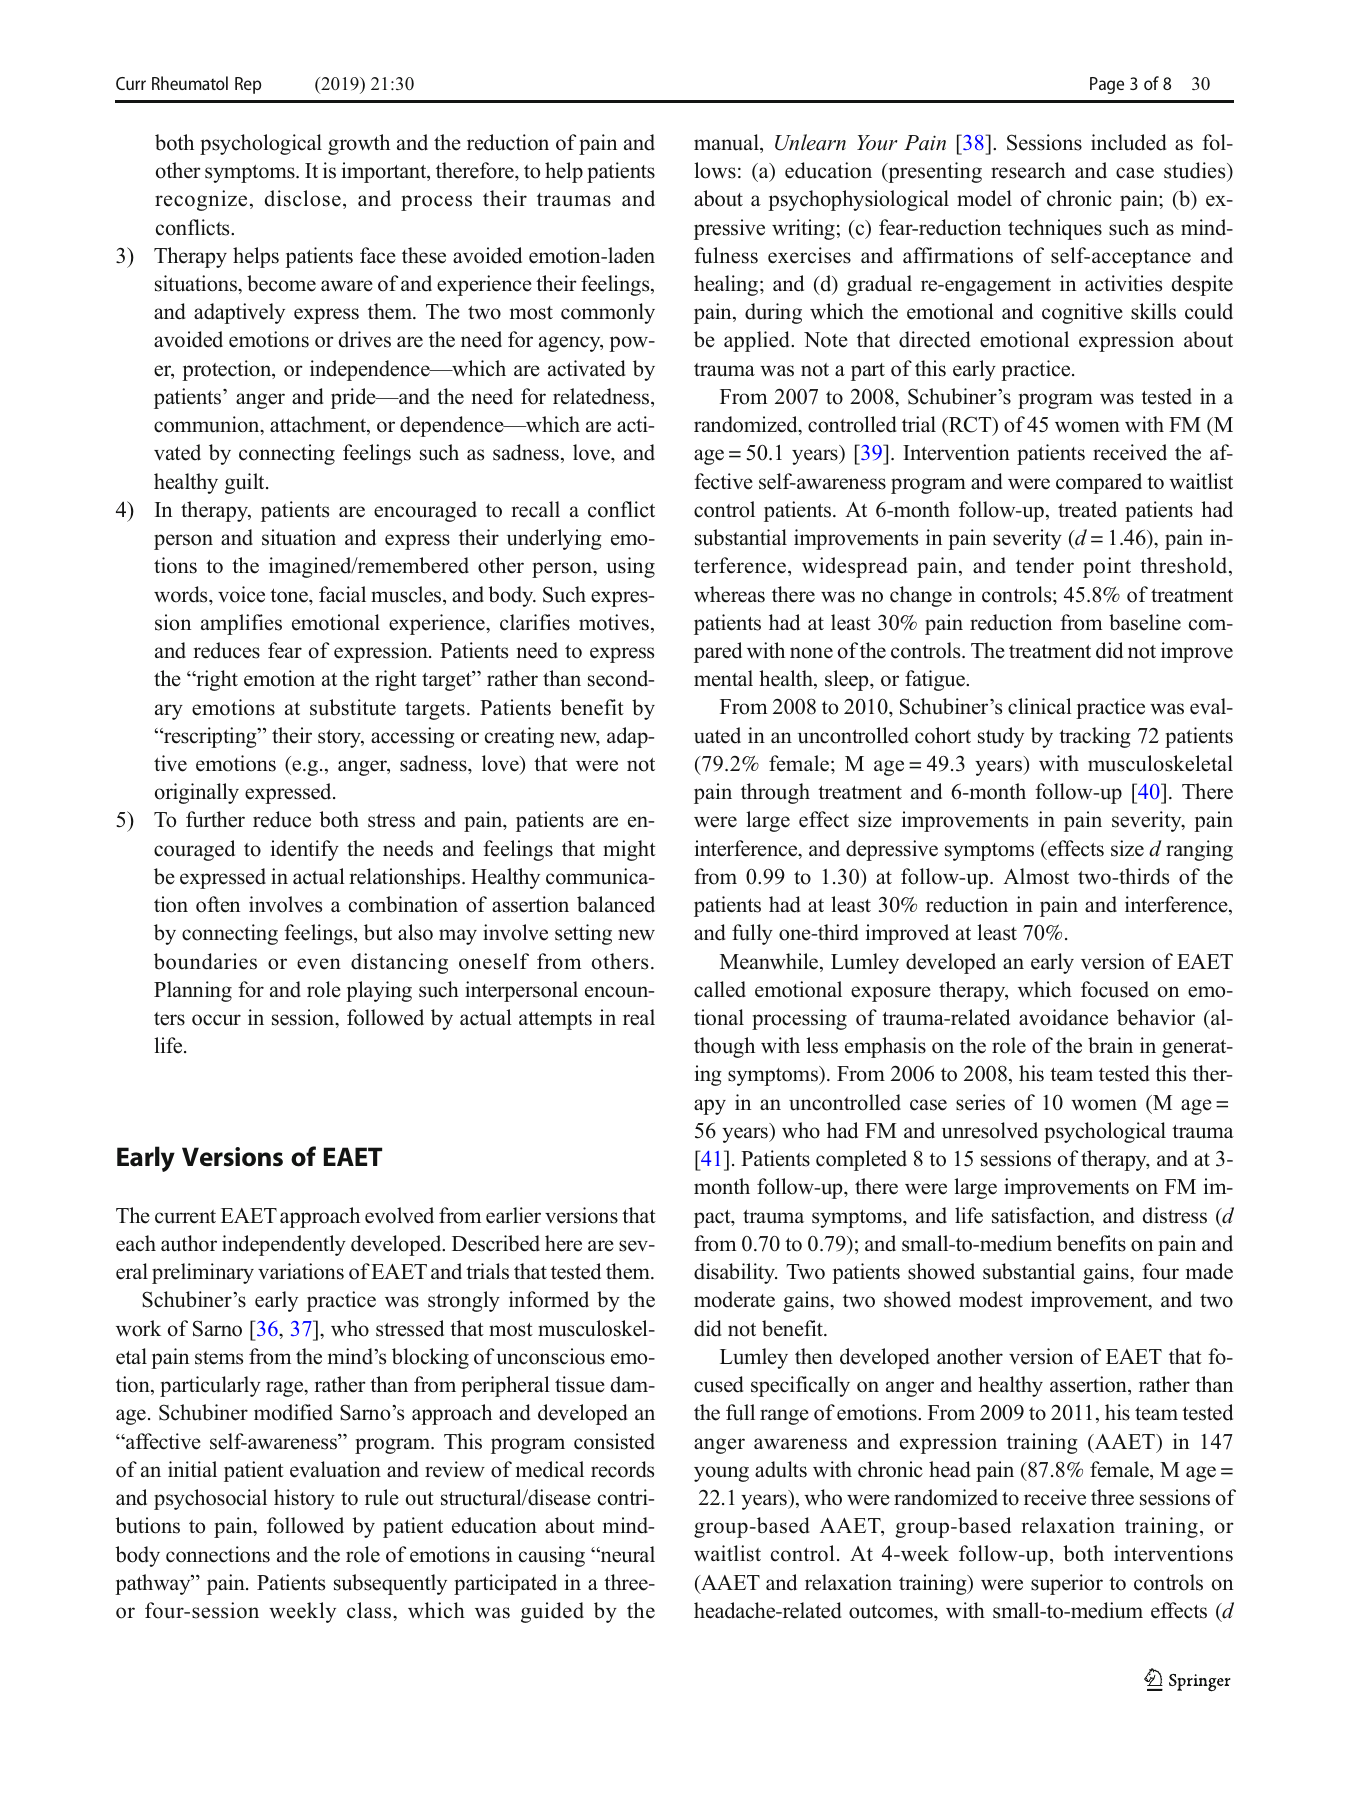 The image size is (1349, 1793). Describe the element at coordinates (210, 1499) in the page. I see `psychosocial` at that location.
